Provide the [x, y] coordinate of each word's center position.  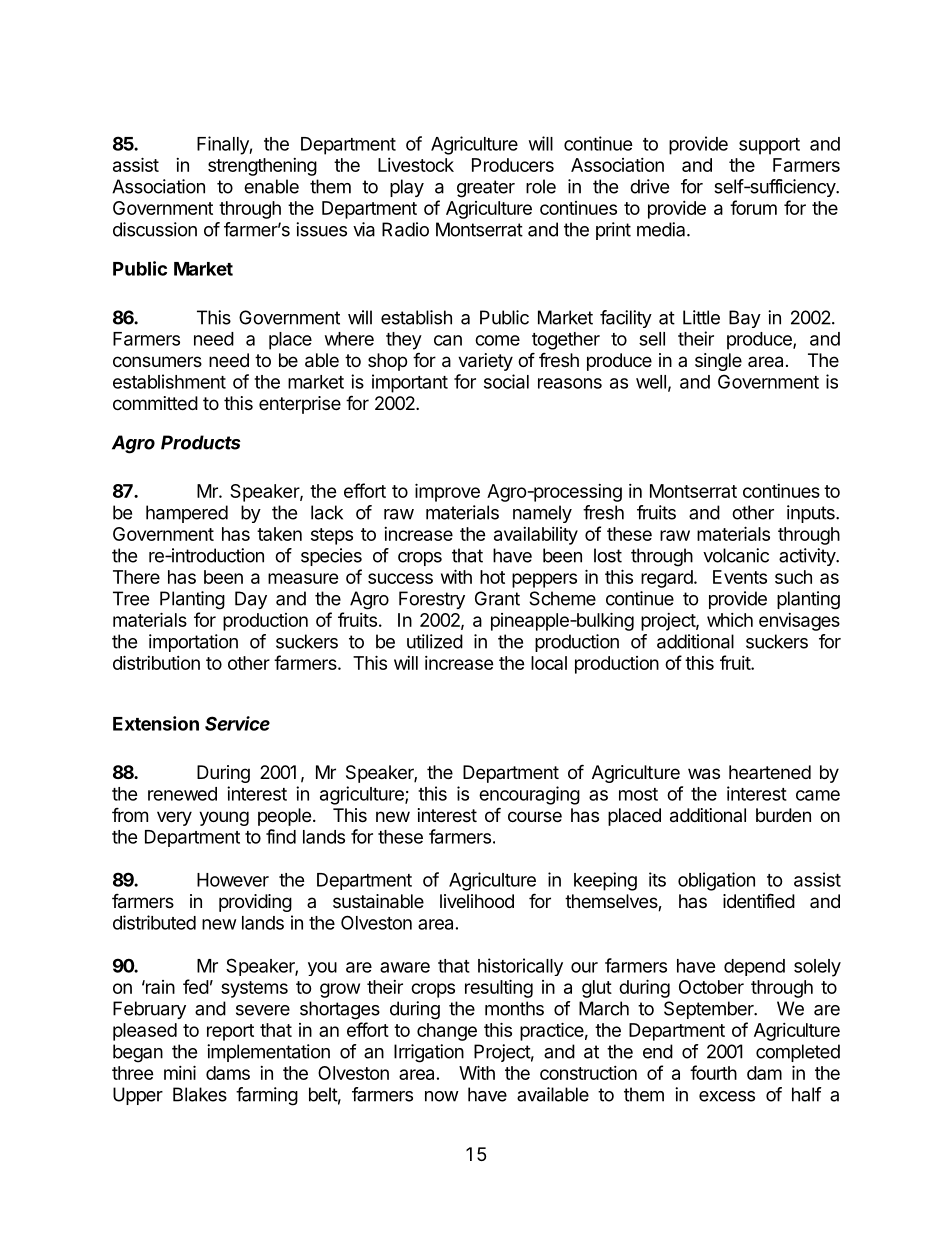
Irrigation [429, 1053]
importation [193, 643]
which [730, 620]
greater [486, 189]
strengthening [262, 167]
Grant [497, 598]
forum [753, 207]
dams [228, 1073]
